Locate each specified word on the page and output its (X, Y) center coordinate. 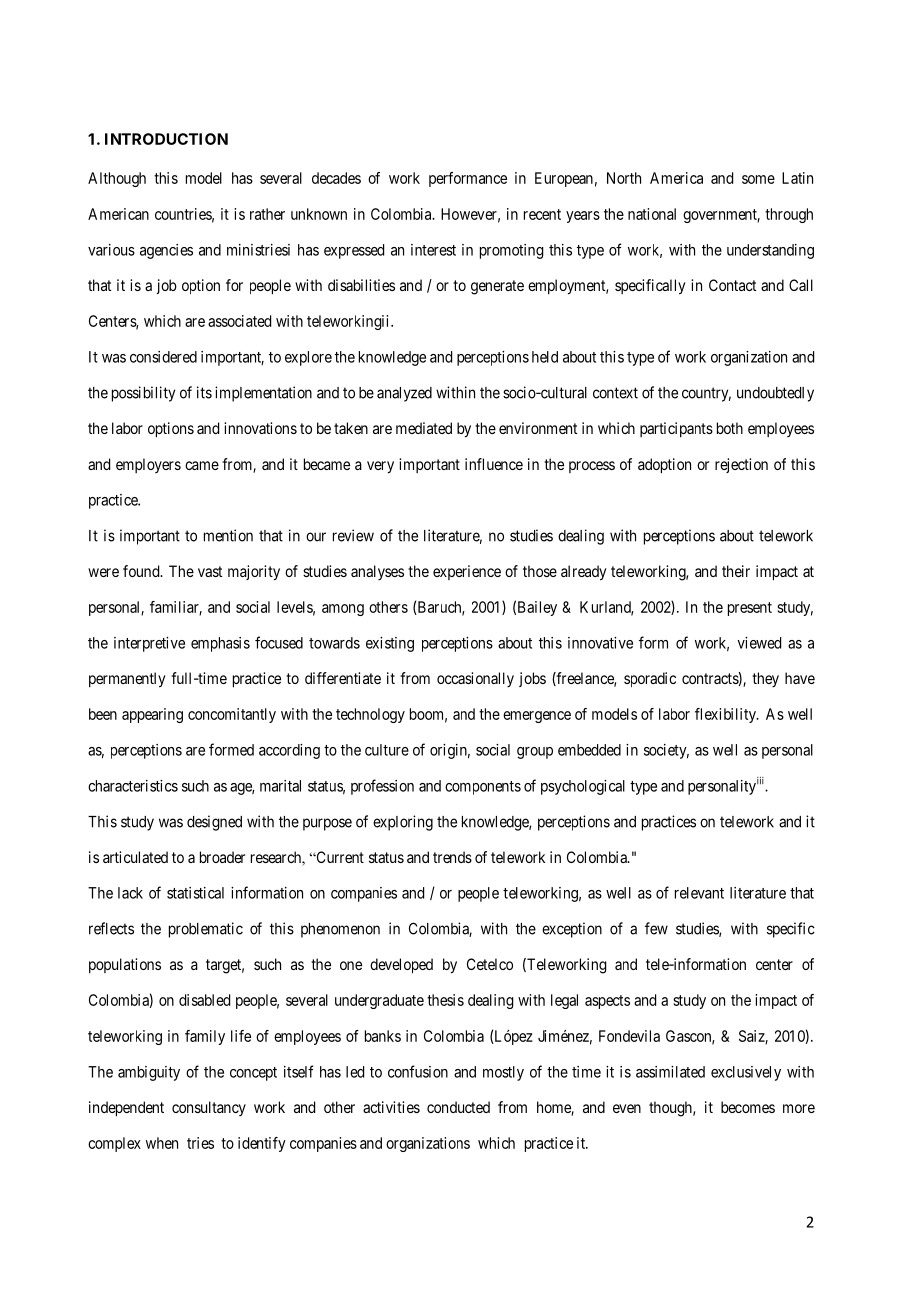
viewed (759, 643)
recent (542, 214)
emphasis (220, 644)
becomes (748, 1107)
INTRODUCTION (166, 139)
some (758, 179)
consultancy (209, 1108)
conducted (458, 1107)
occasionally (475, 679)
